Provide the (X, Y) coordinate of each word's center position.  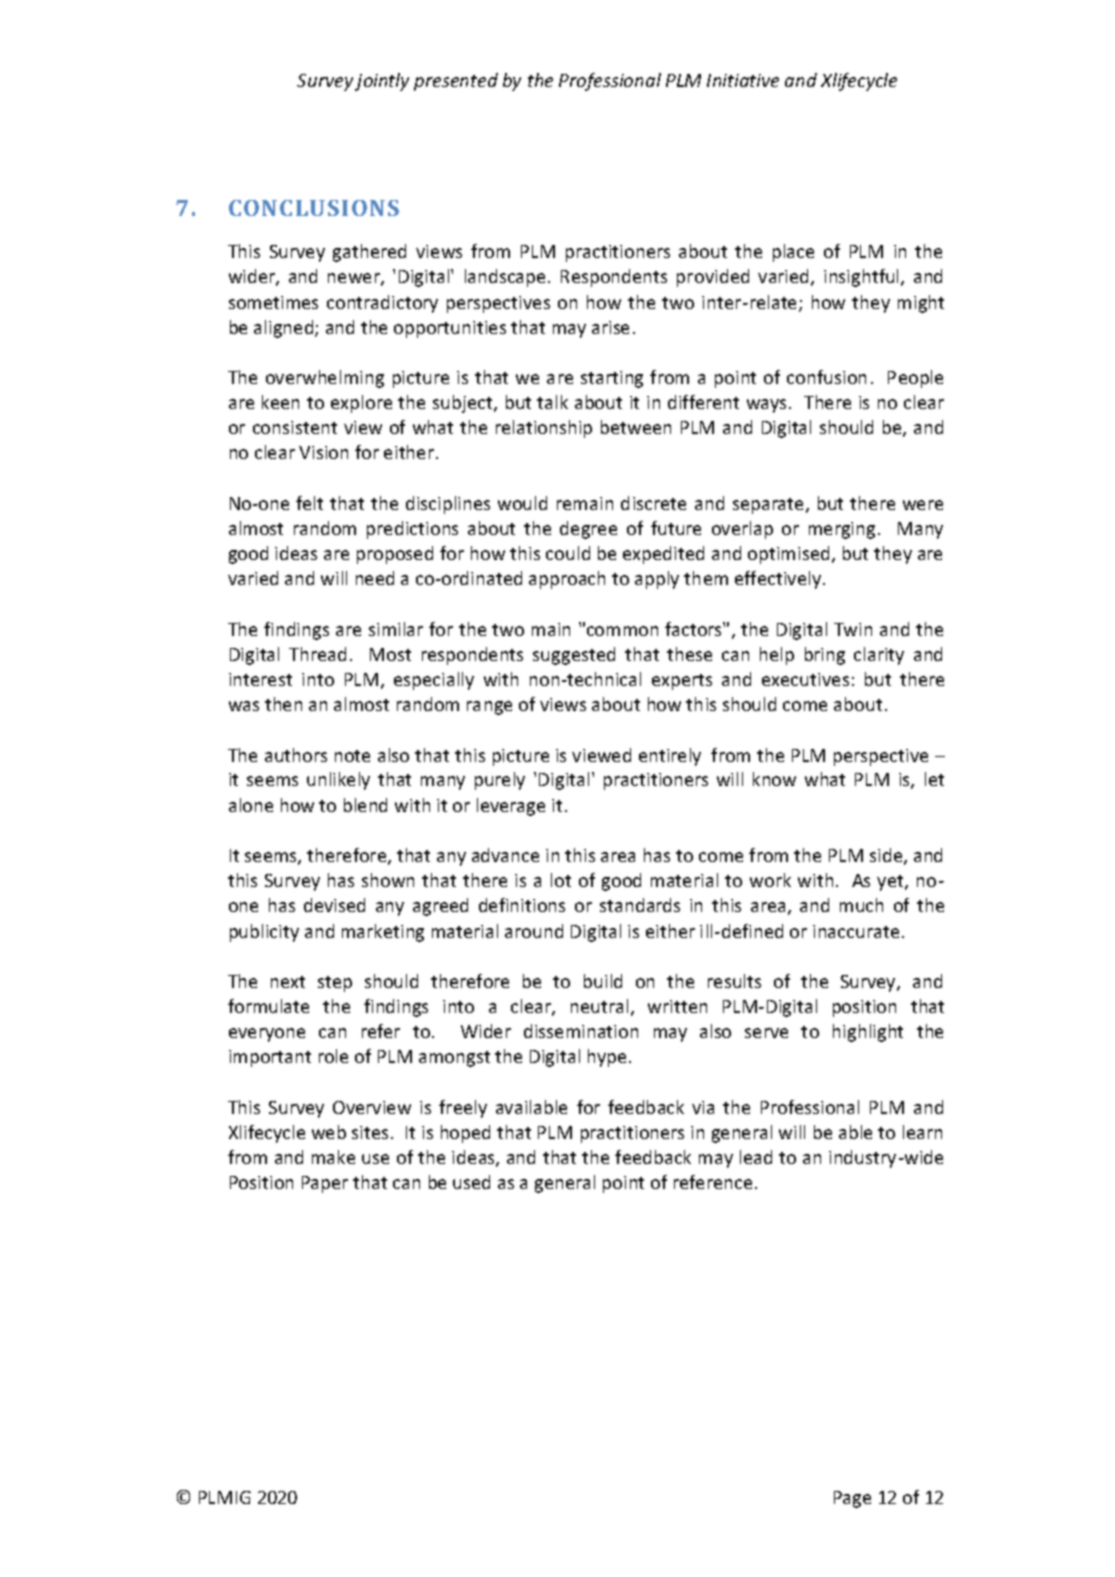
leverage (511, 807)
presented (456, 82)
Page (852, 1499)
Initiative (743, 80)
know (774, 779)
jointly (382, 82)
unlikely (338, 781)
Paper (325, 1184)
